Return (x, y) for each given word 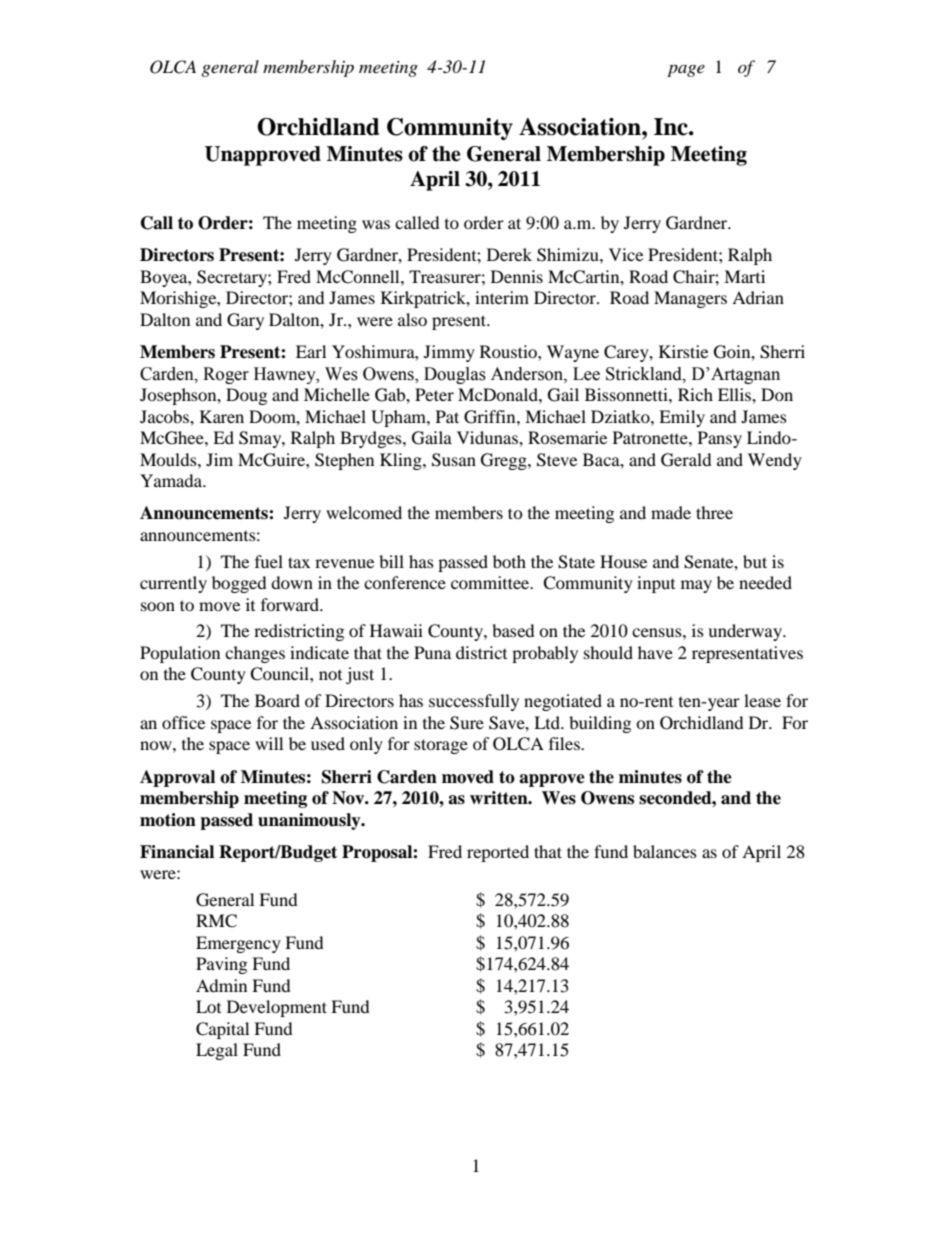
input (656, 584)
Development (277, 1008)
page (686, 70)
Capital (222, 1030)
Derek (509, 254)
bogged (239, 584)
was (376, 224)
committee (491, 582)
